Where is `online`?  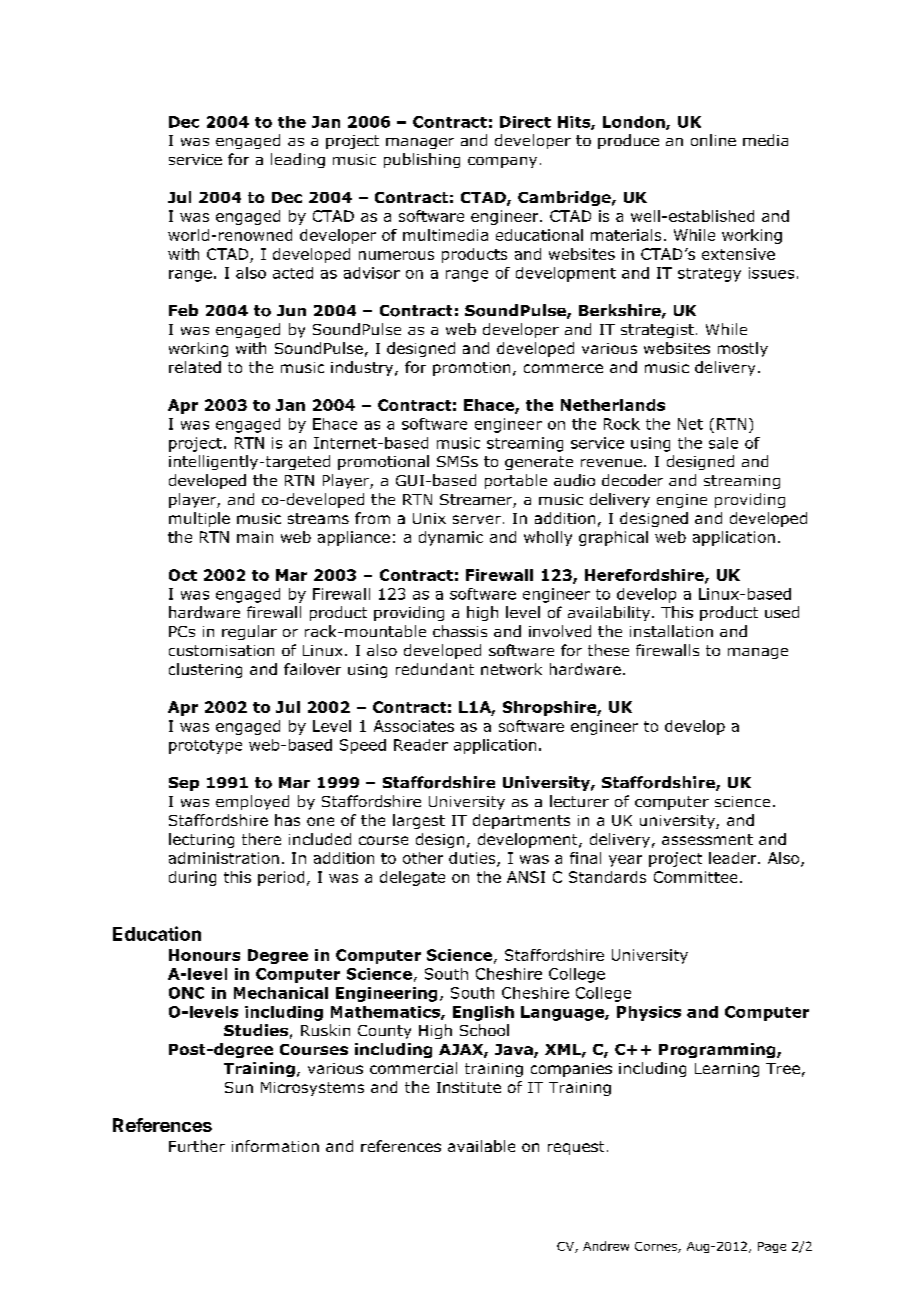
online is located at coordinates (713, 140).
